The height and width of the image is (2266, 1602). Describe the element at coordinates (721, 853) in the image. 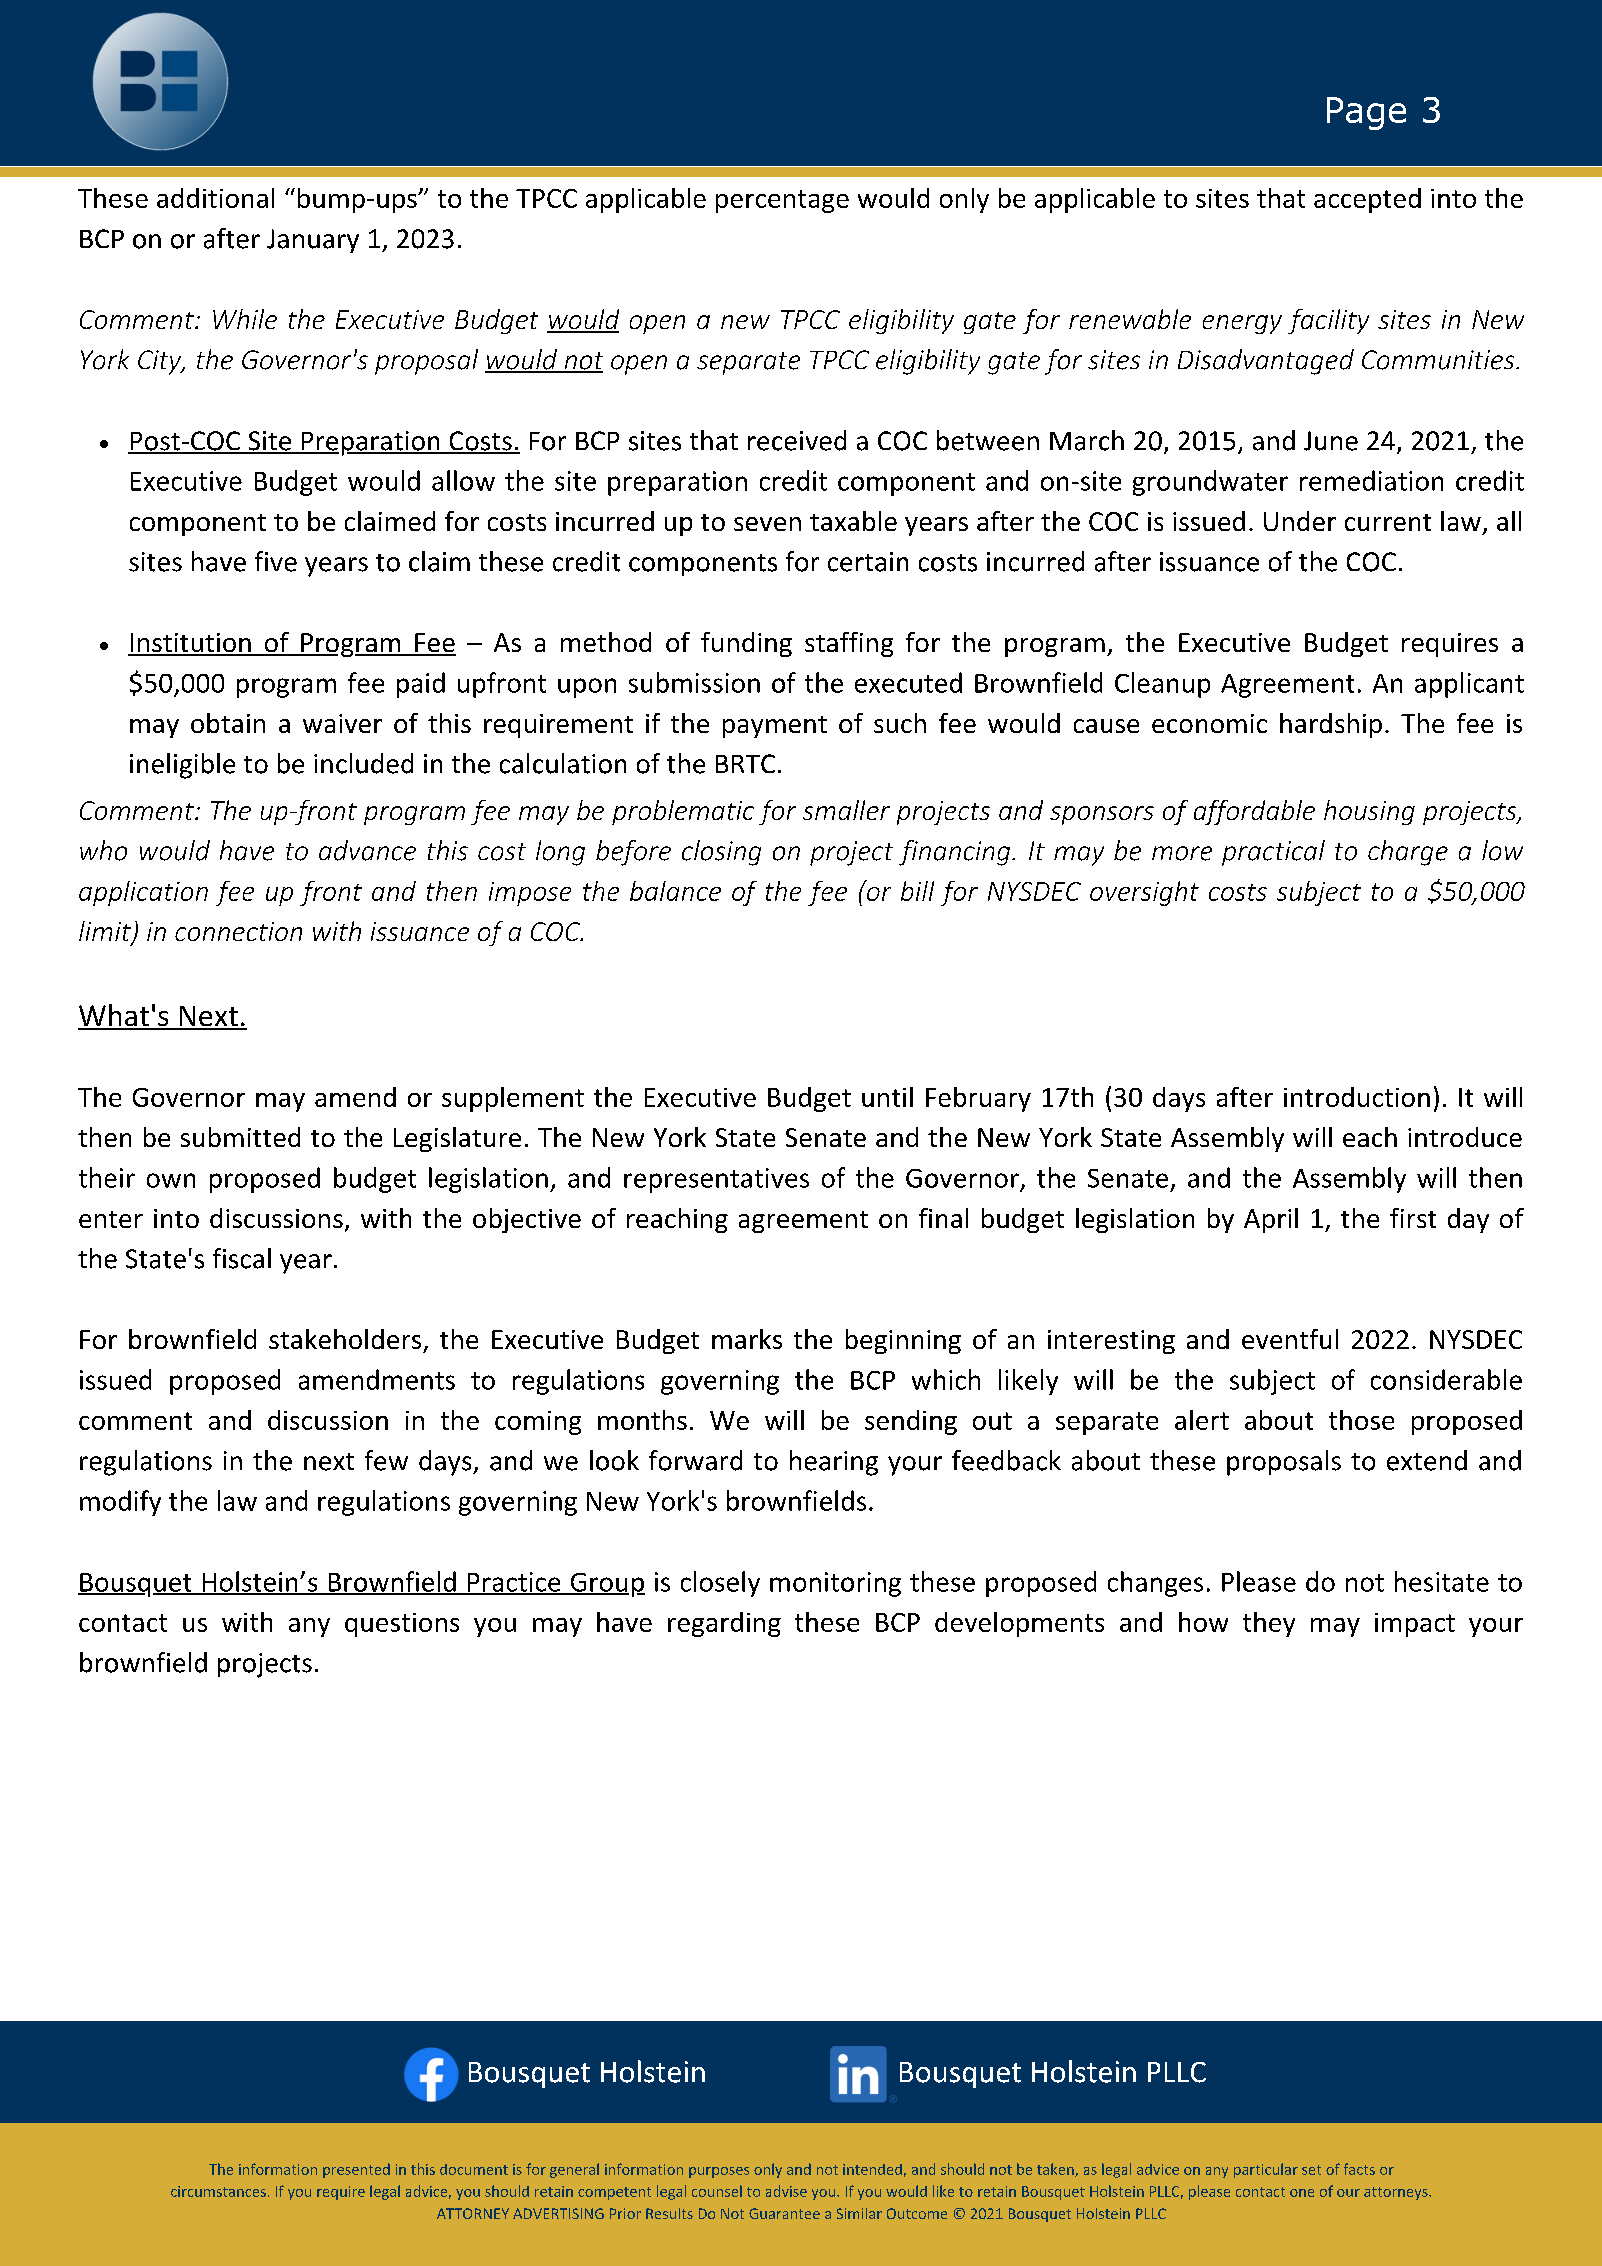

I see `closing` at that location.
